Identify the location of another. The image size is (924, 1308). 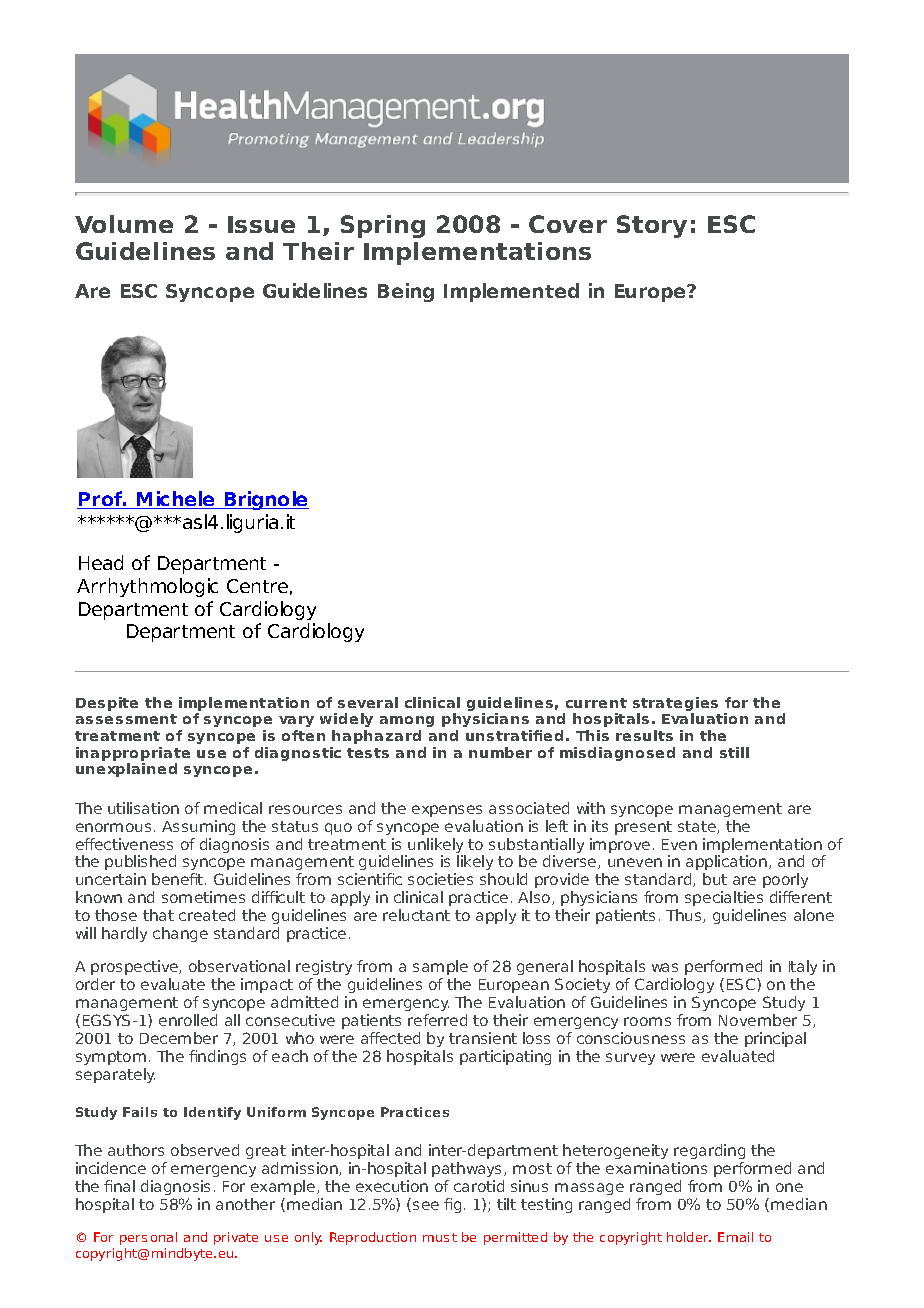
(245, 1204).
